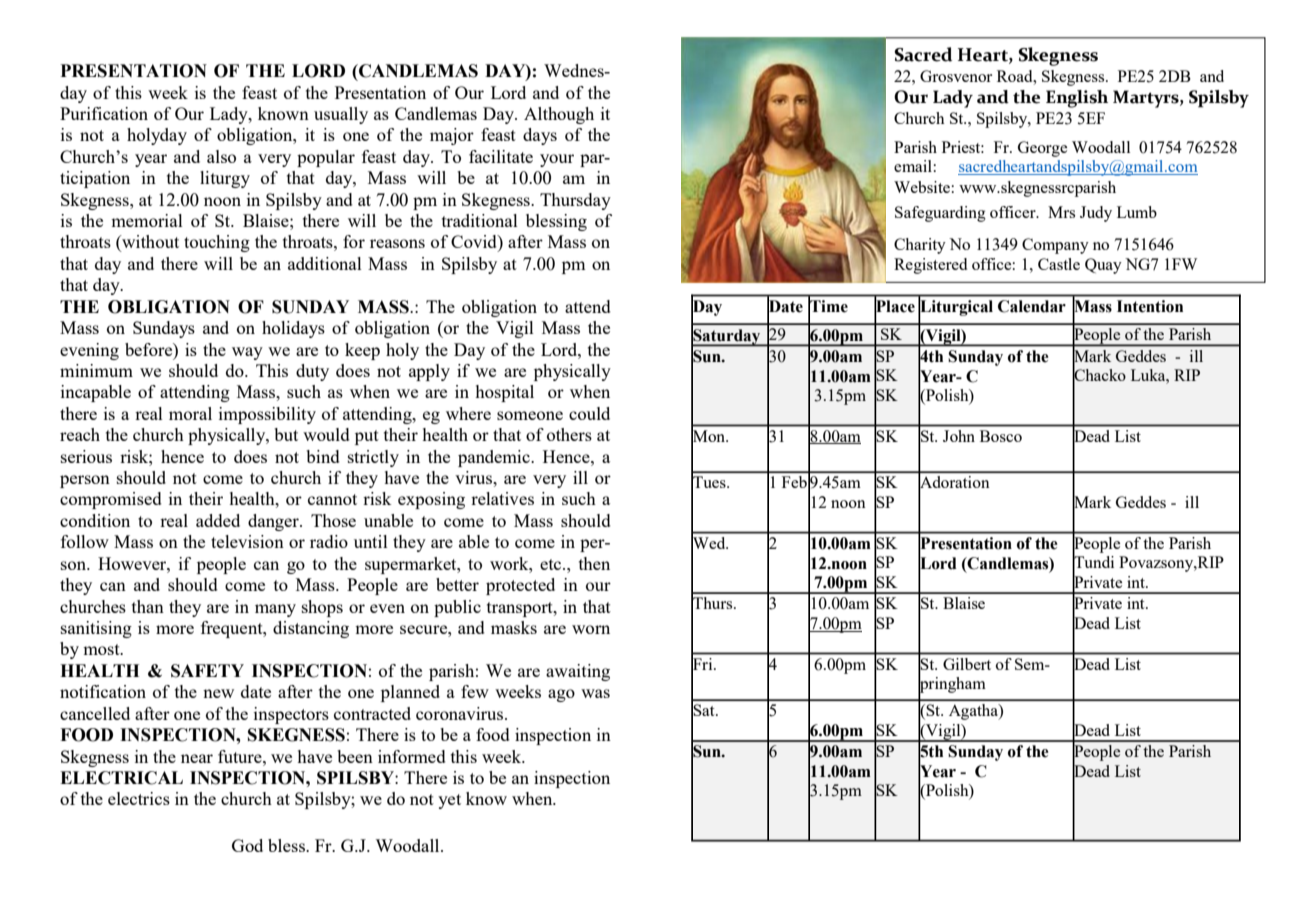 The width and height of the screenshot is (1308, 924). What do you see at coordinates (217, 243) in the screenshot?
I see `touching` at bounding box center [217, 243].
